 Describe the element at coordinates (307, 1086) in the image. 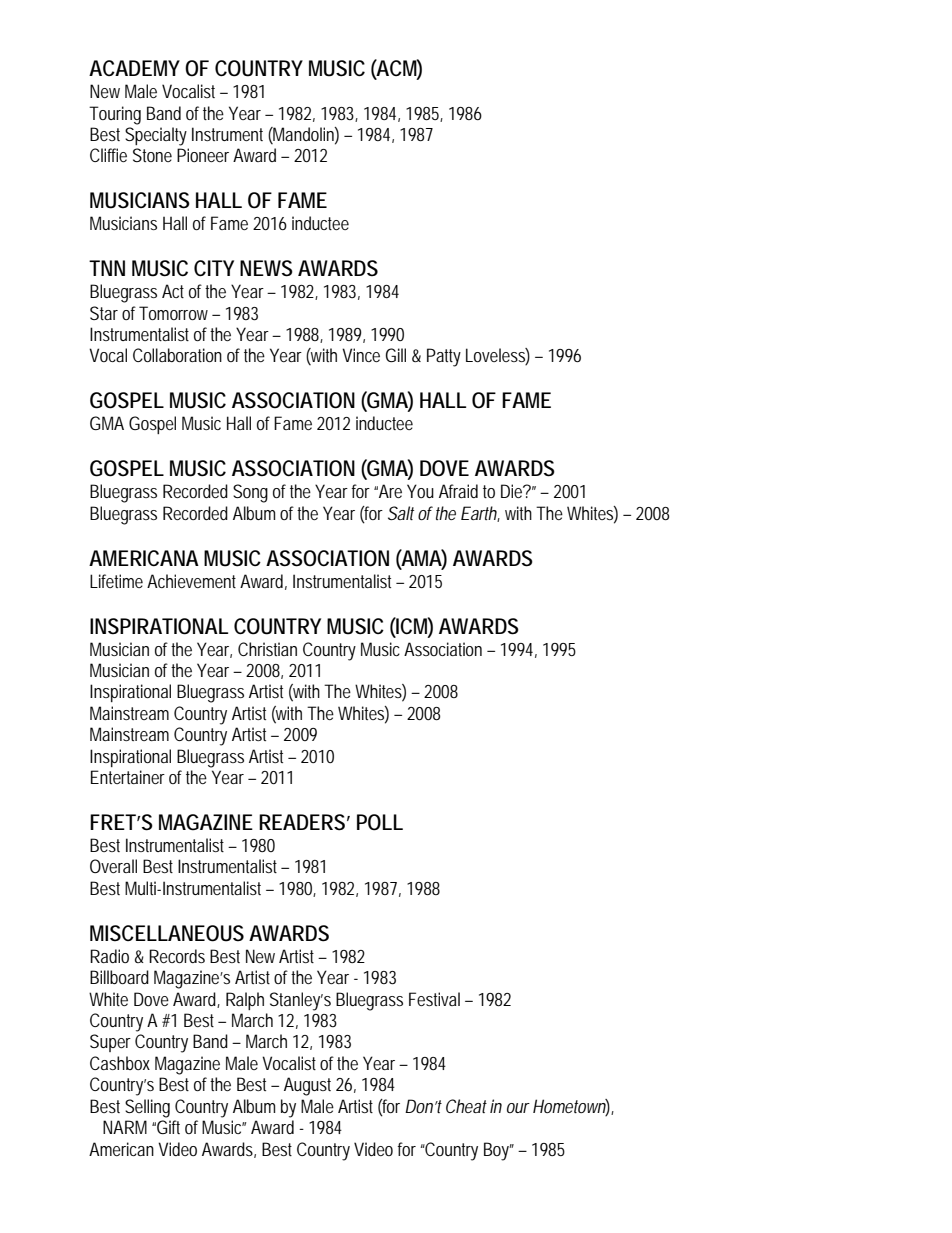

I see `August` at that location.
